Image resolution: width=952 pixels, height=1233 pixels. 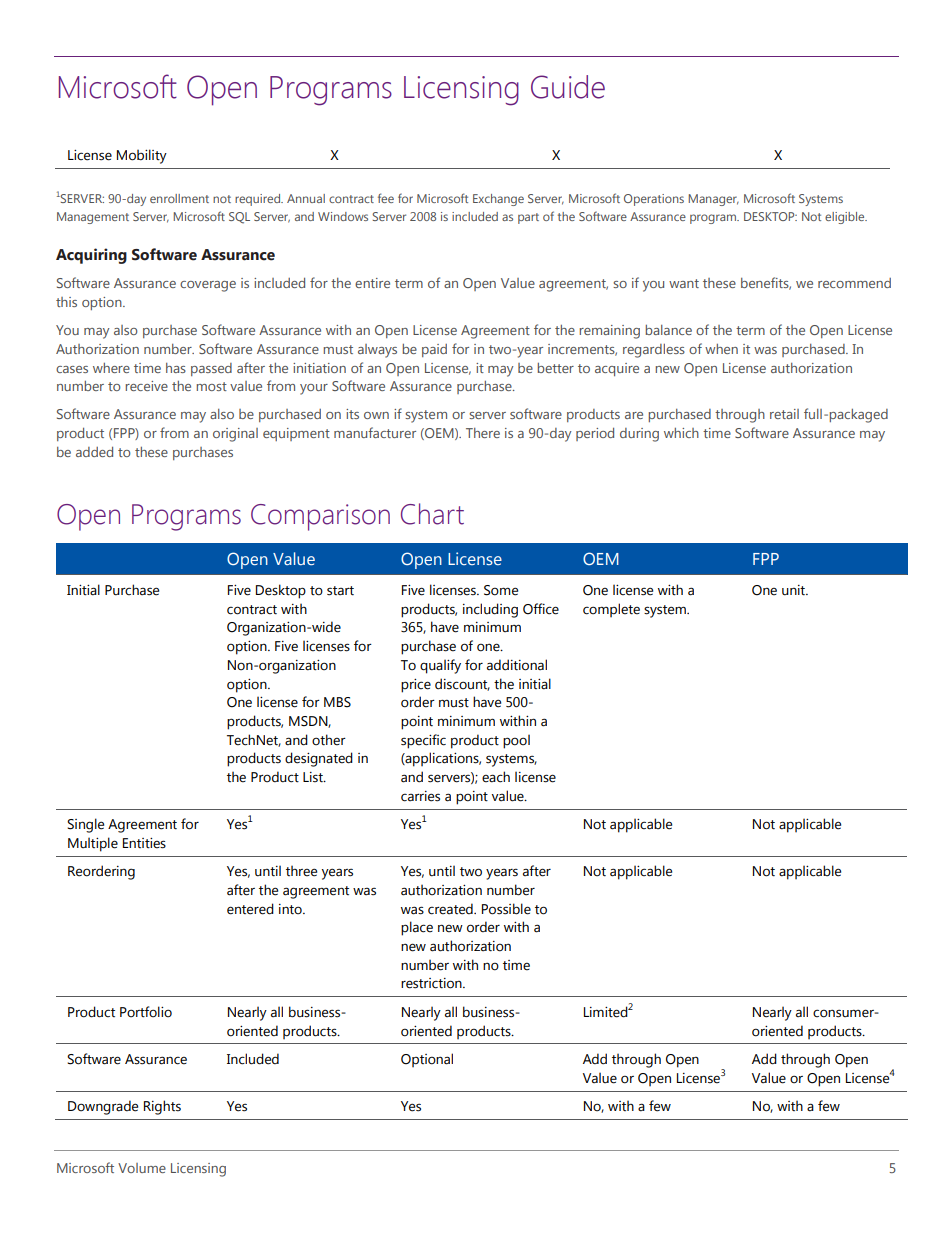 What do you see at coordinates (142, 156) in the image?
I see `Mobility` at bounding box center [142, 156].
